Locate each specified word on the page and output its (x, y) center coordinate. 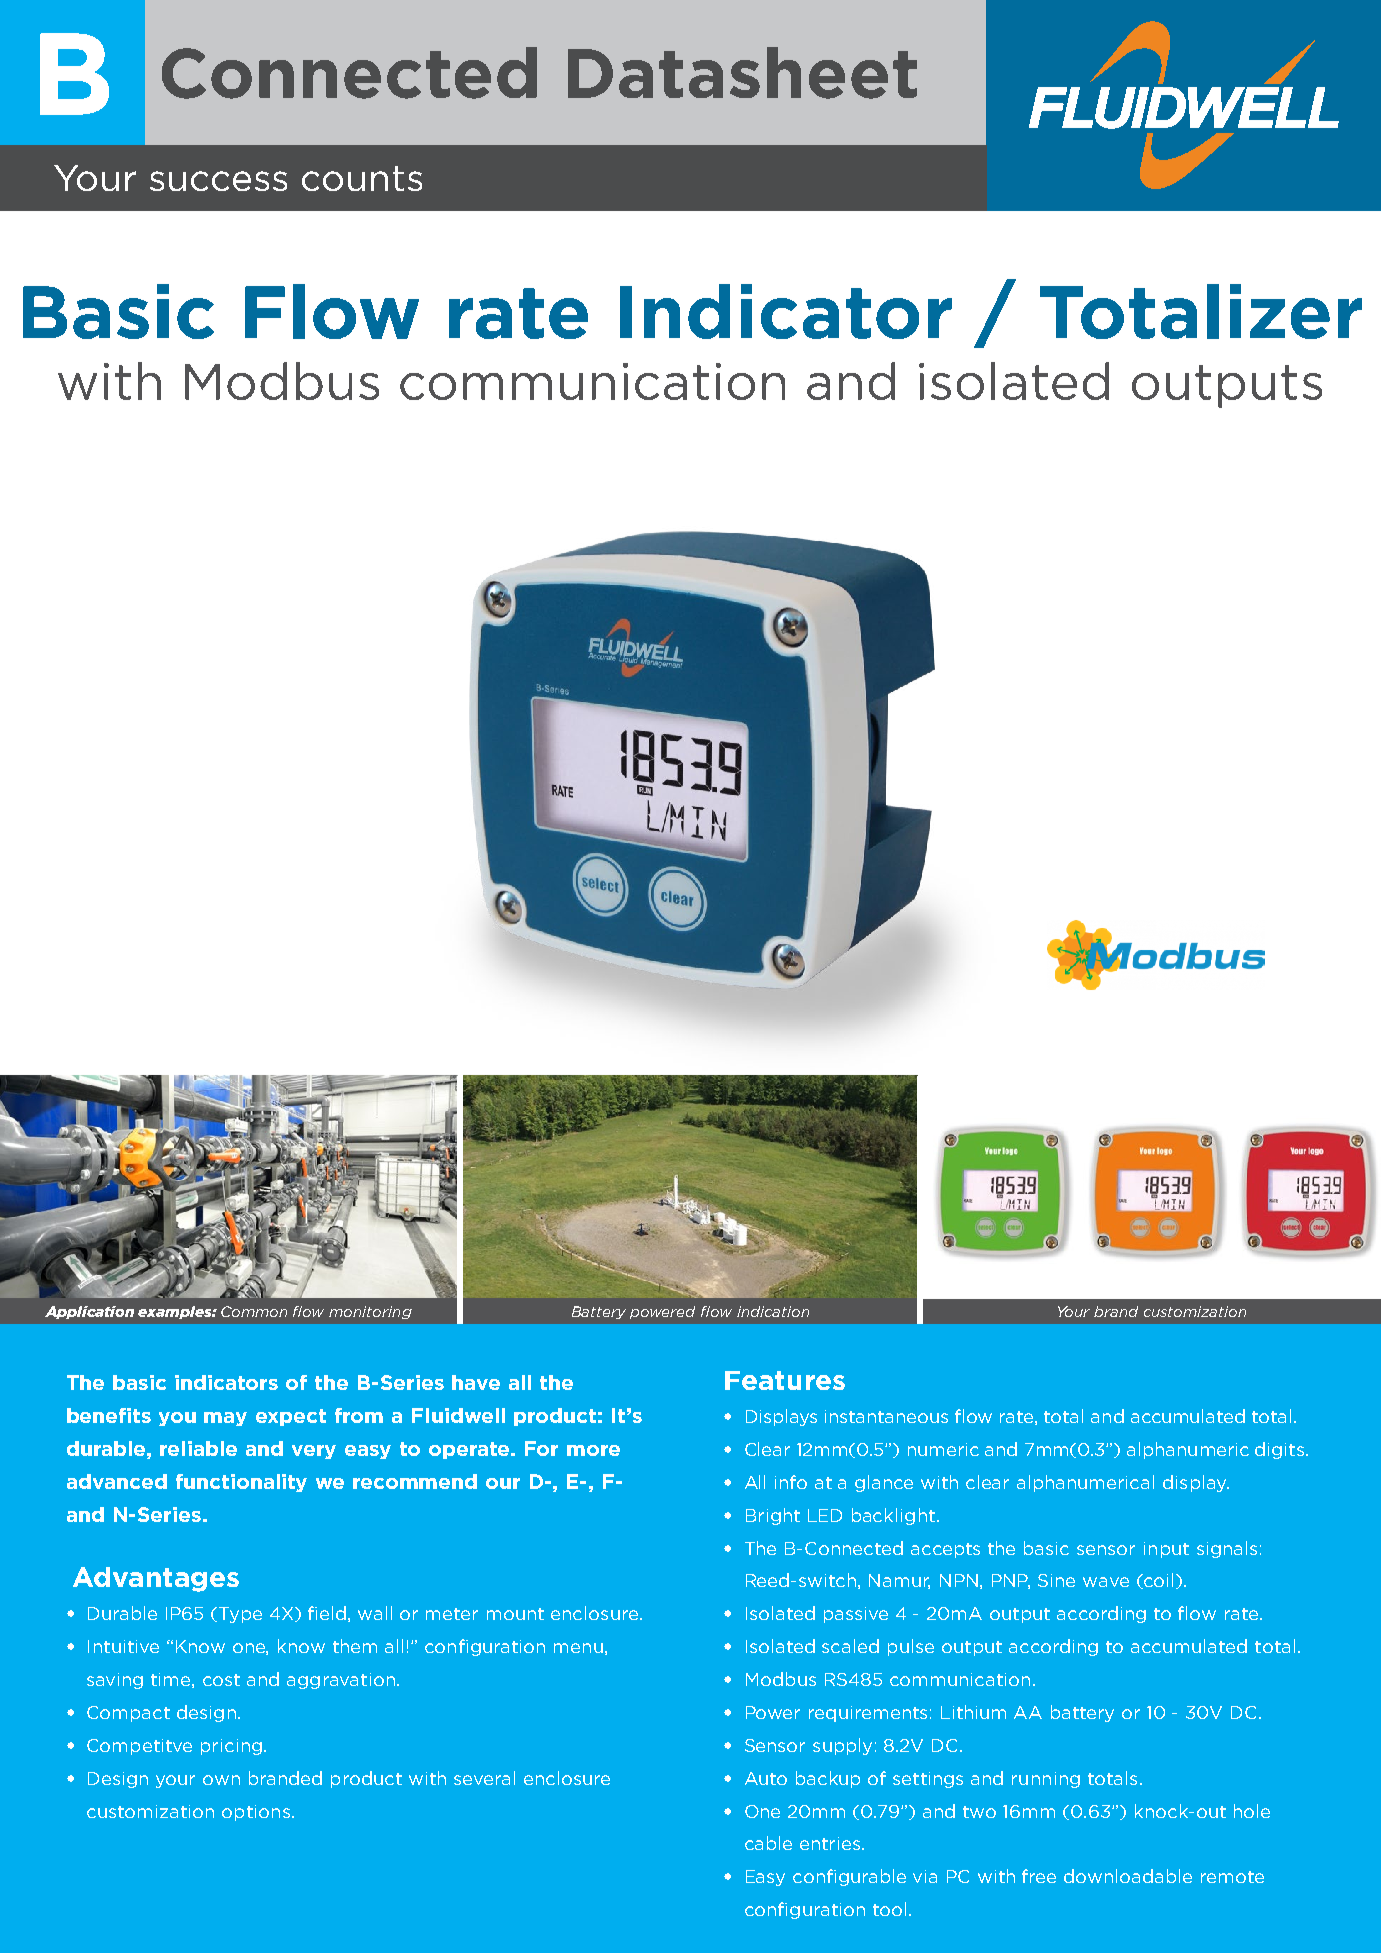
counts (362, 178)
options (256, 1813)
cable (768, 1843)
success (218, 181)
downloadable (1128, 1876)
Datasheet (742, 73)
